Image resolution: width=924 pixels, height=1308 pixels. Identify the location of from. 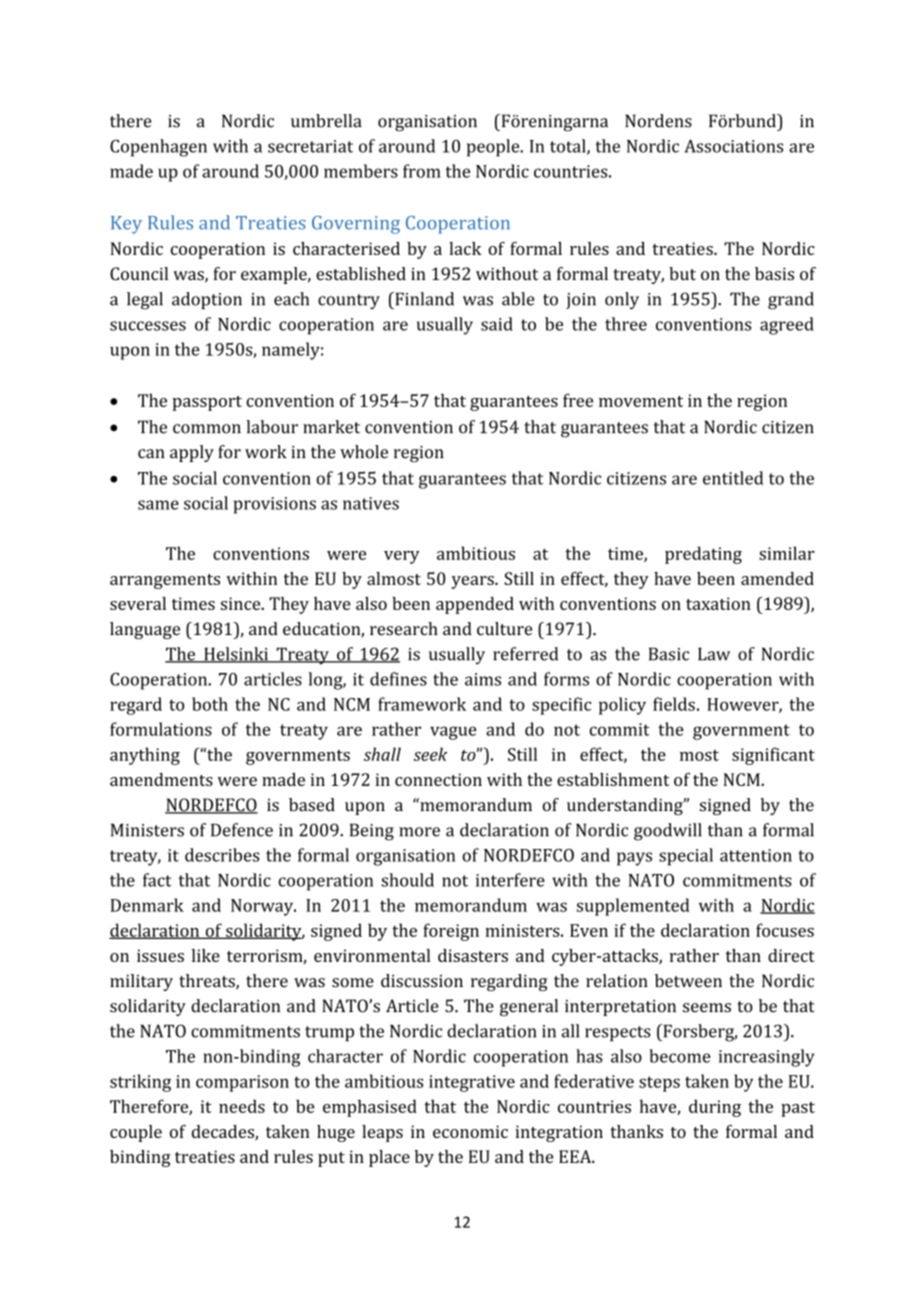
(422, 171).
